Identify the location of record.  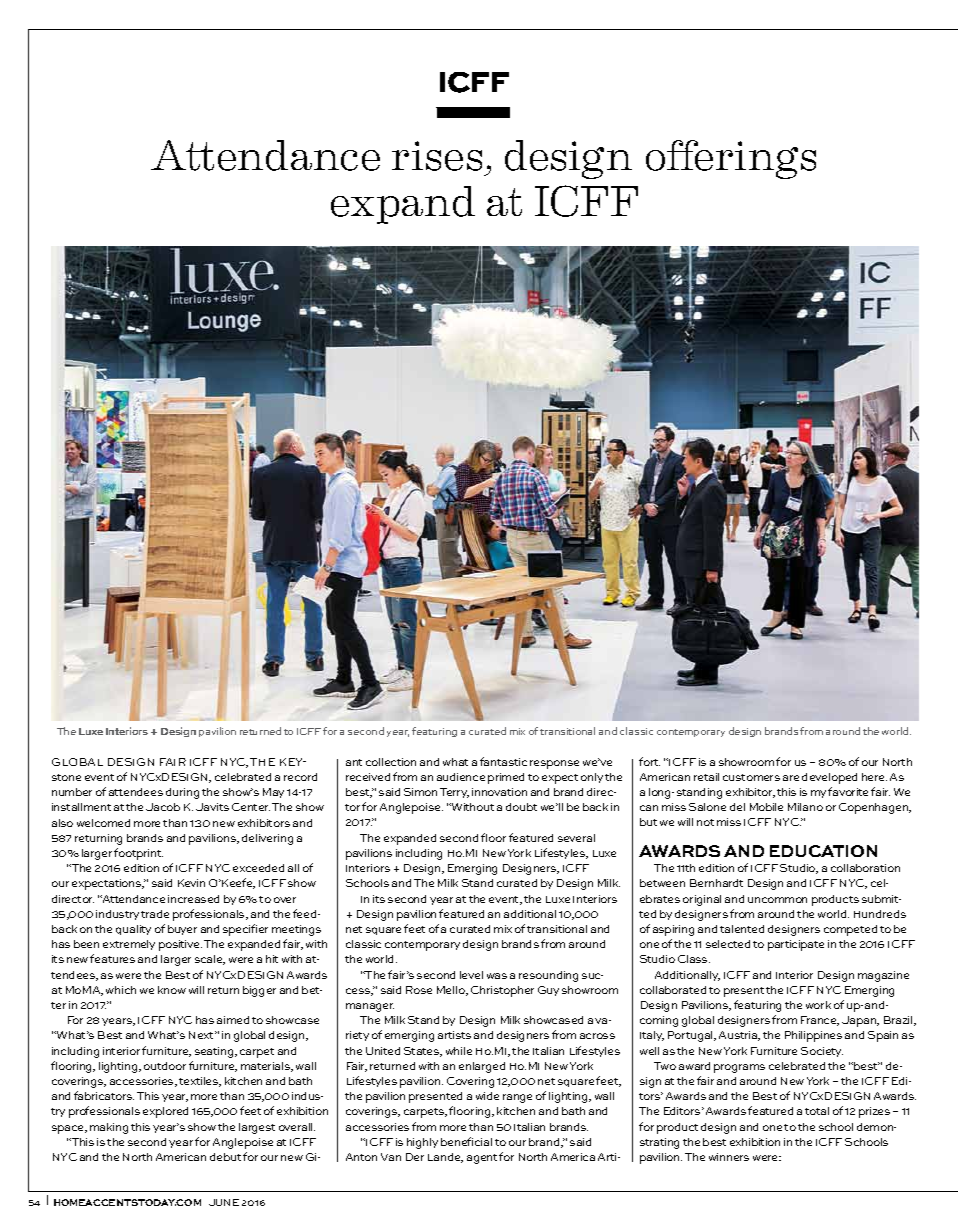
(300, 777).
